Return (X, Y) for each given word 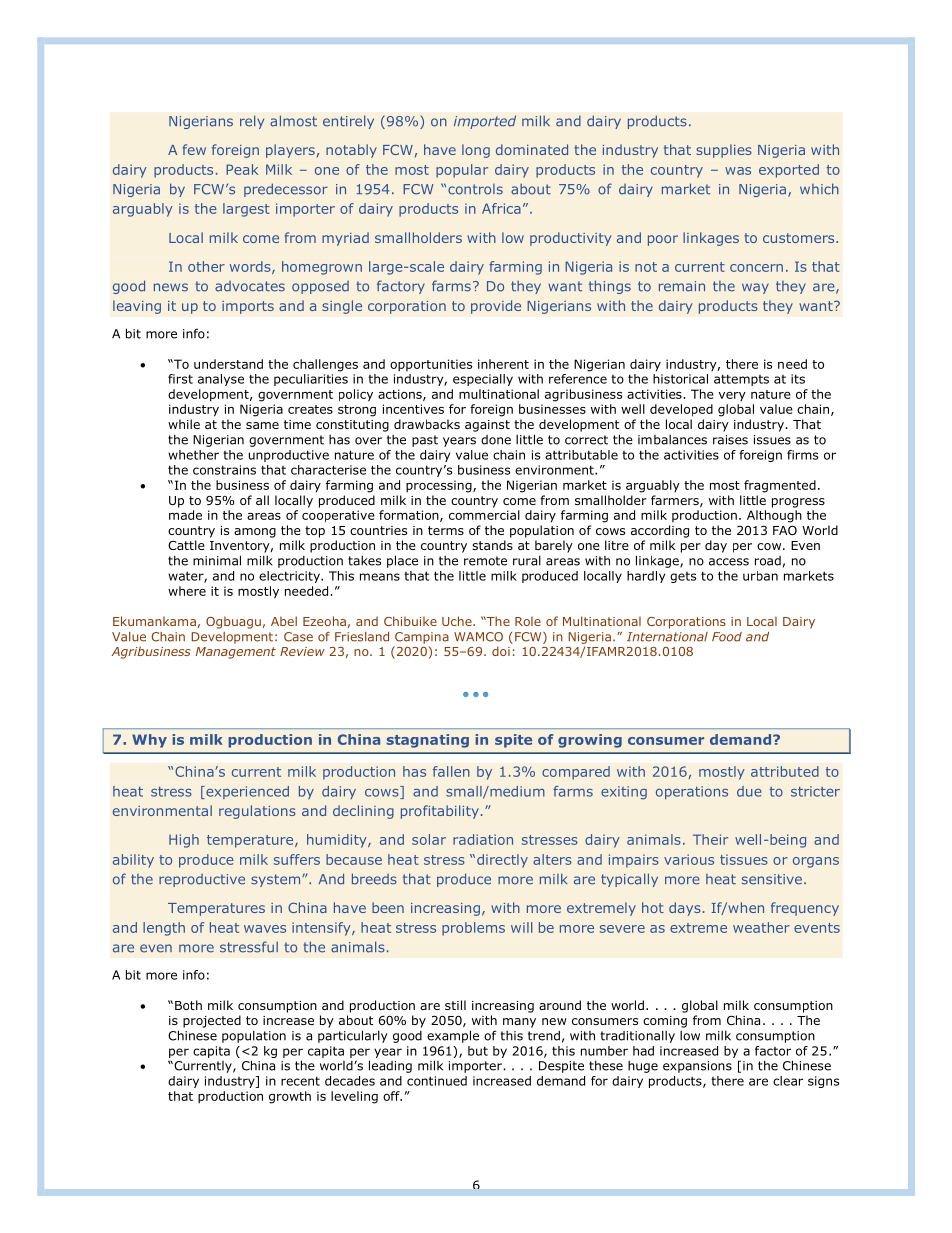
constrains (224, 470)
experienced (246, 792)
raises (730, 440)
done (496, 440)
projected (212, 1021)
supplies (724, 151)
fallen (451, 771)
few (194, 149)
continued (437, 1081)
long (476, 151)
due (749, 791)
